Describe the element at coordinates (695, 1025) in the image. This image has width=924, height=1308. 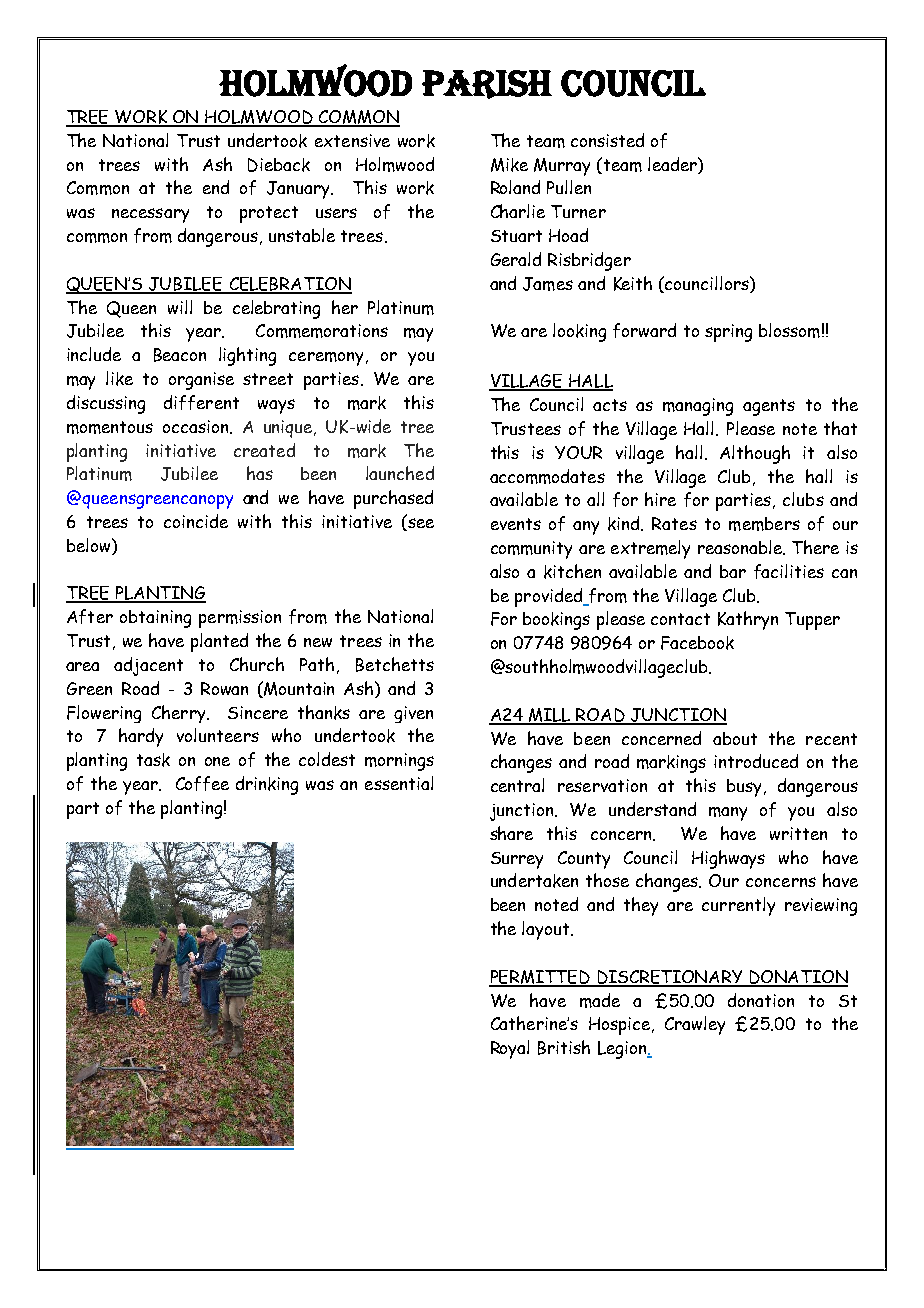
I see `Crawley` at that location.
